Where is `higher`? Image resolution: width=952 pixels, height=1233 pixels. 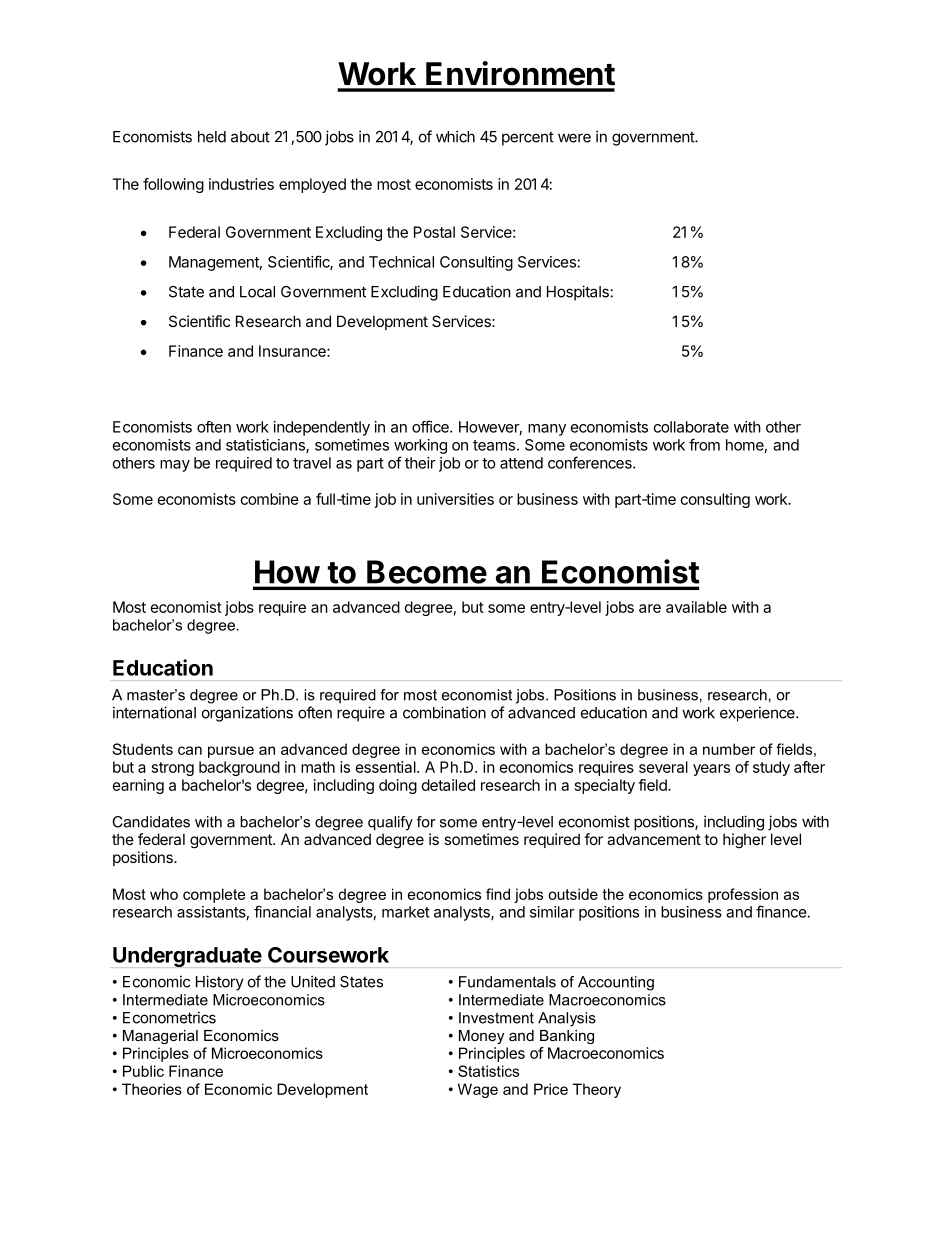 higher is located at coordinates (744, 840).
